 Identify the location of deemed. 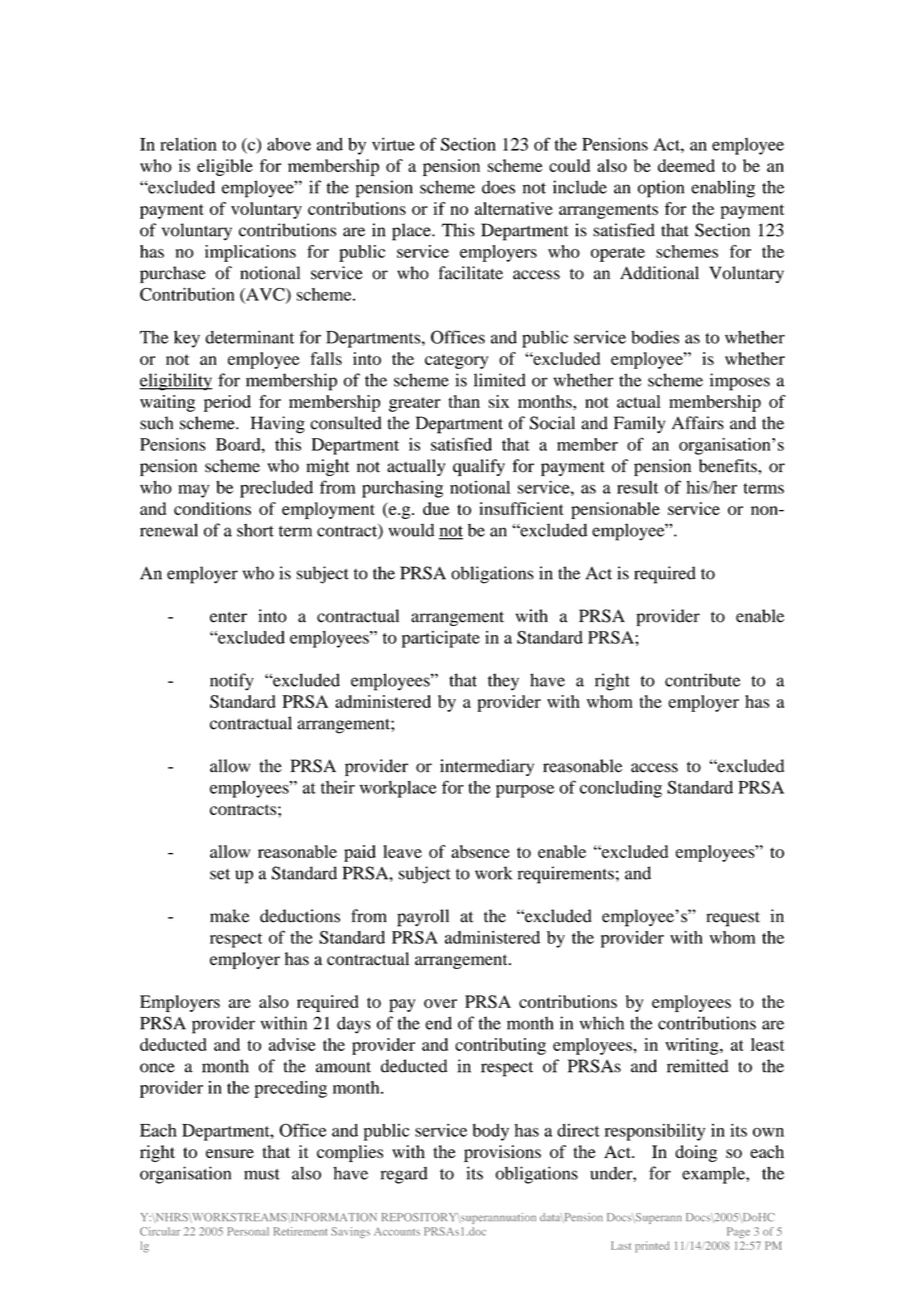
(686, 165).
